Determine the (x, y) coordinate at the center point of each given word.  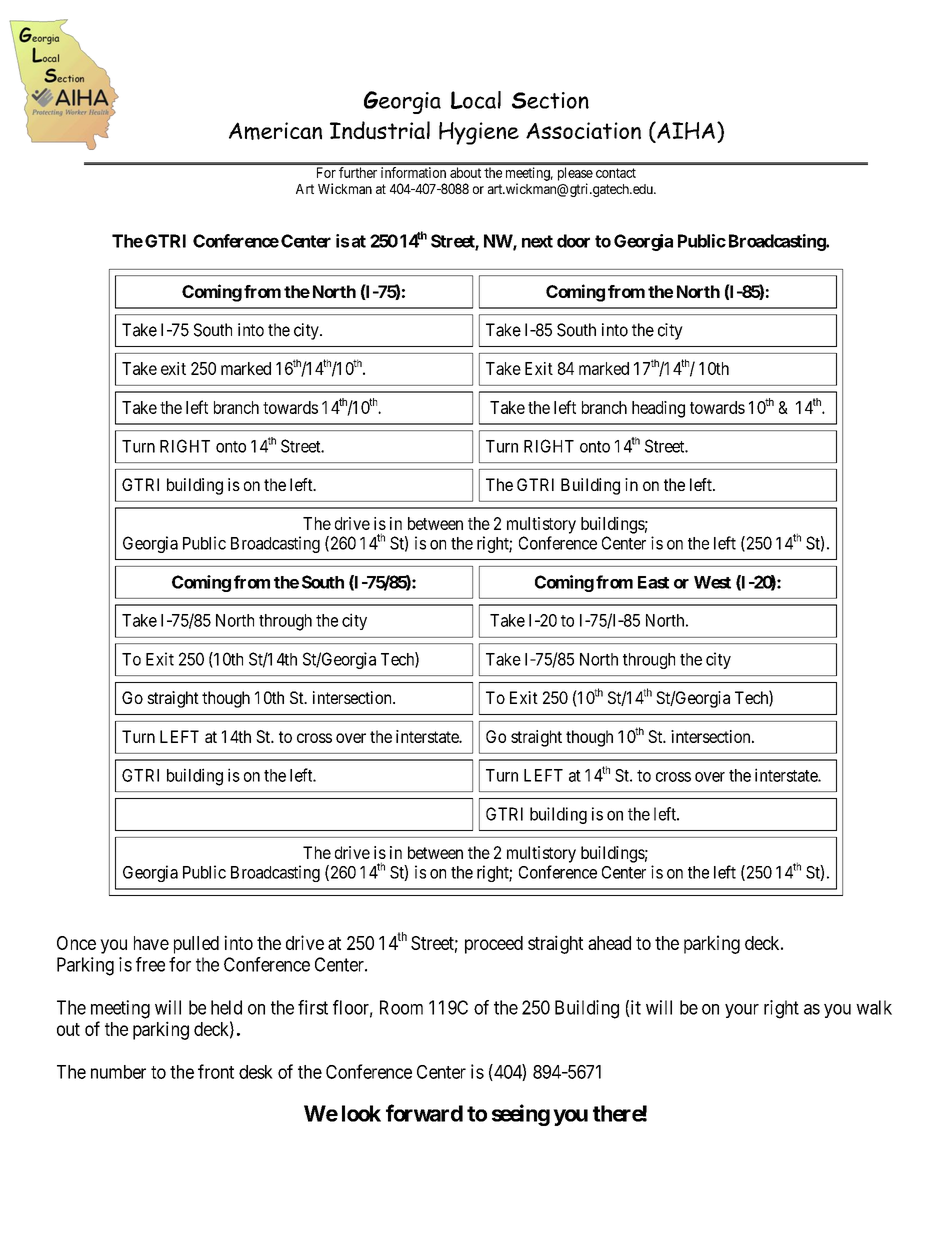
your (742, 1011)
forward (424, 1113)
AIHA (685, 131)
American (275, 131)
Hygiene (479, 133)
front (216, 1071)
